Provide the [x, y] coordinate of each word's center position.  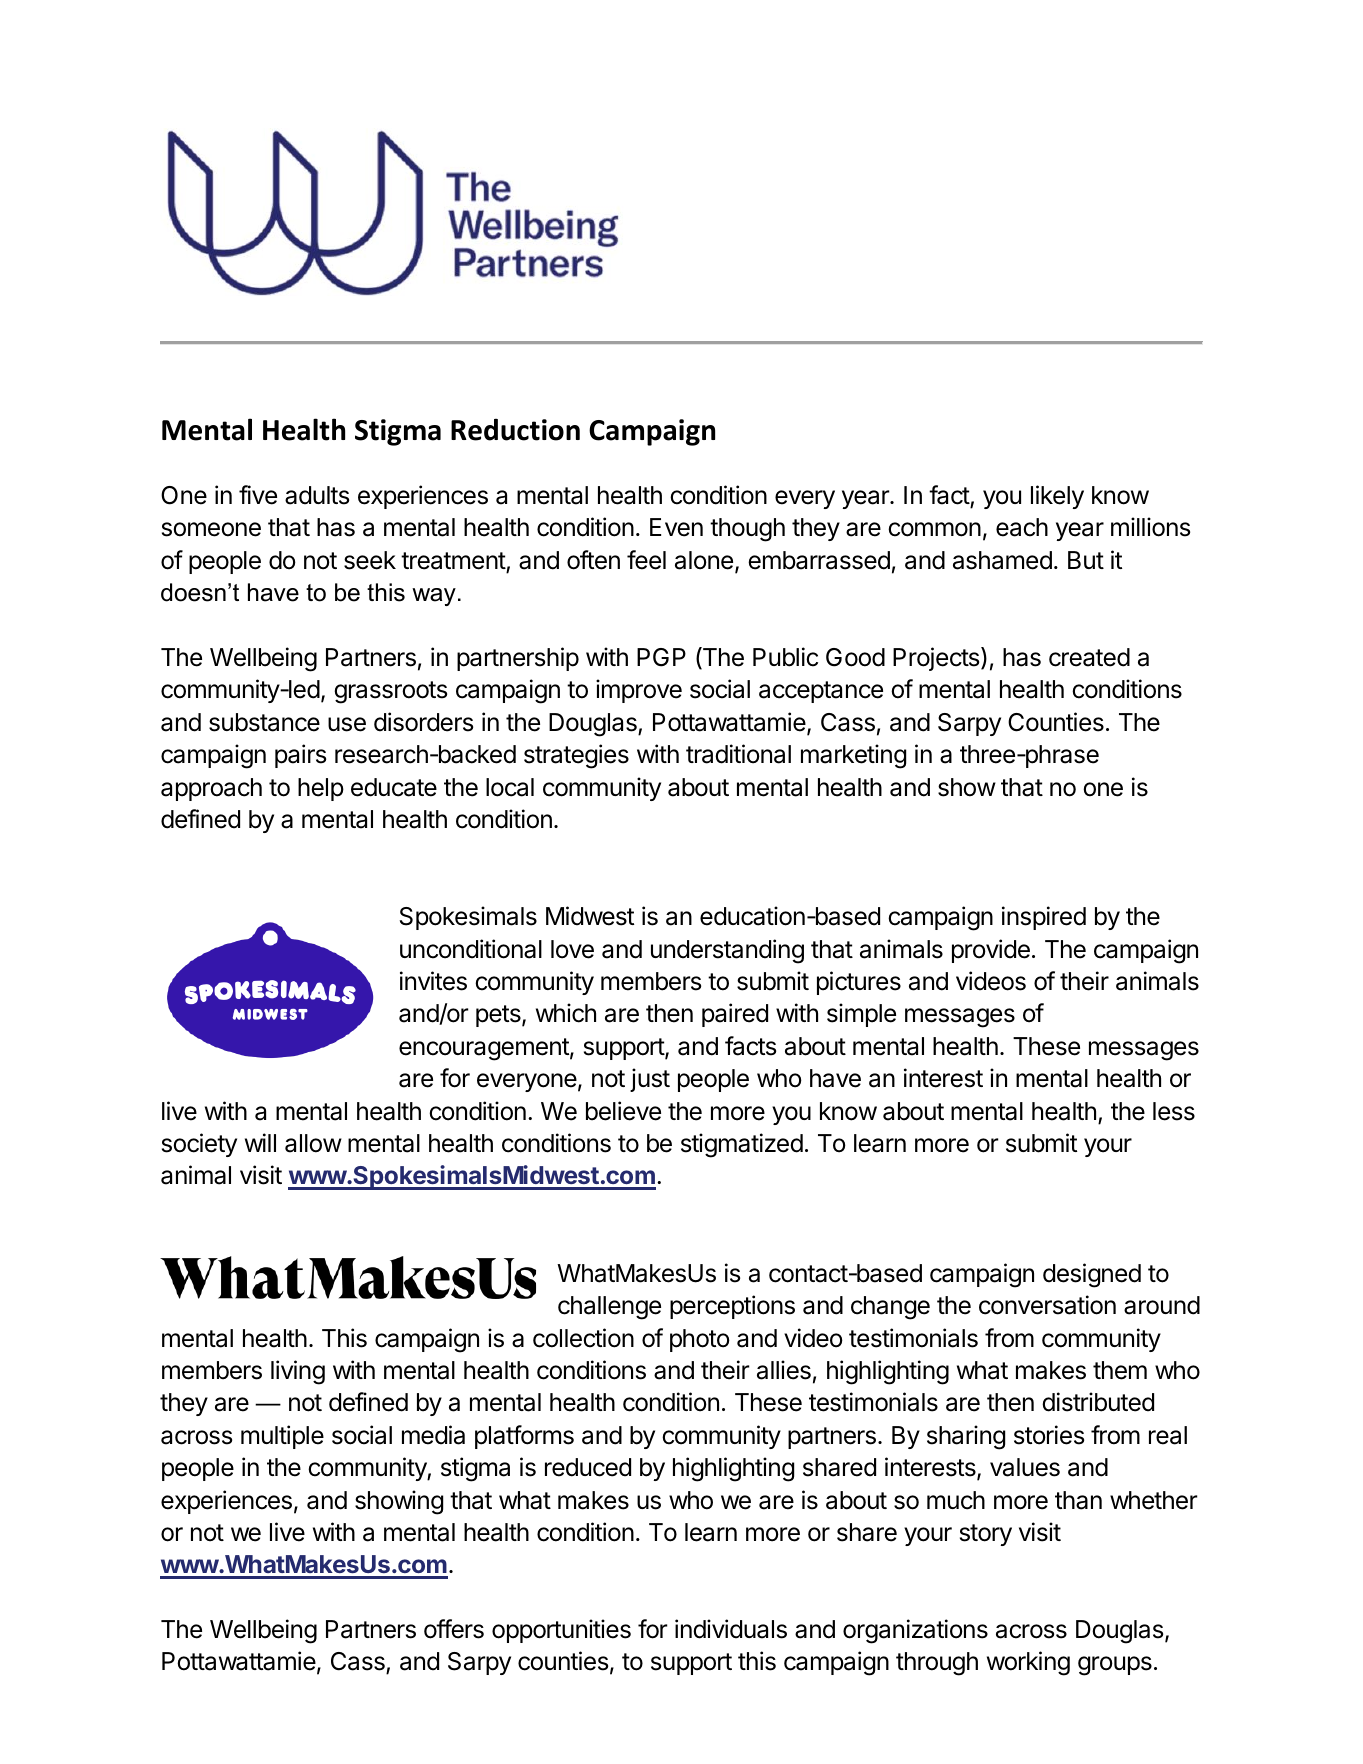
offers [454, 1629]
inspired [1044, 918]
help [321, 789]
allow [313, 1143]
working [1028, 1663]
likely [1057, 497]
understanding [727, 951]
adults [317, 495]
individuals [731, 1629]
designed [1092, 1275]
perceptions [732, 1307]
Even [676, 527]
